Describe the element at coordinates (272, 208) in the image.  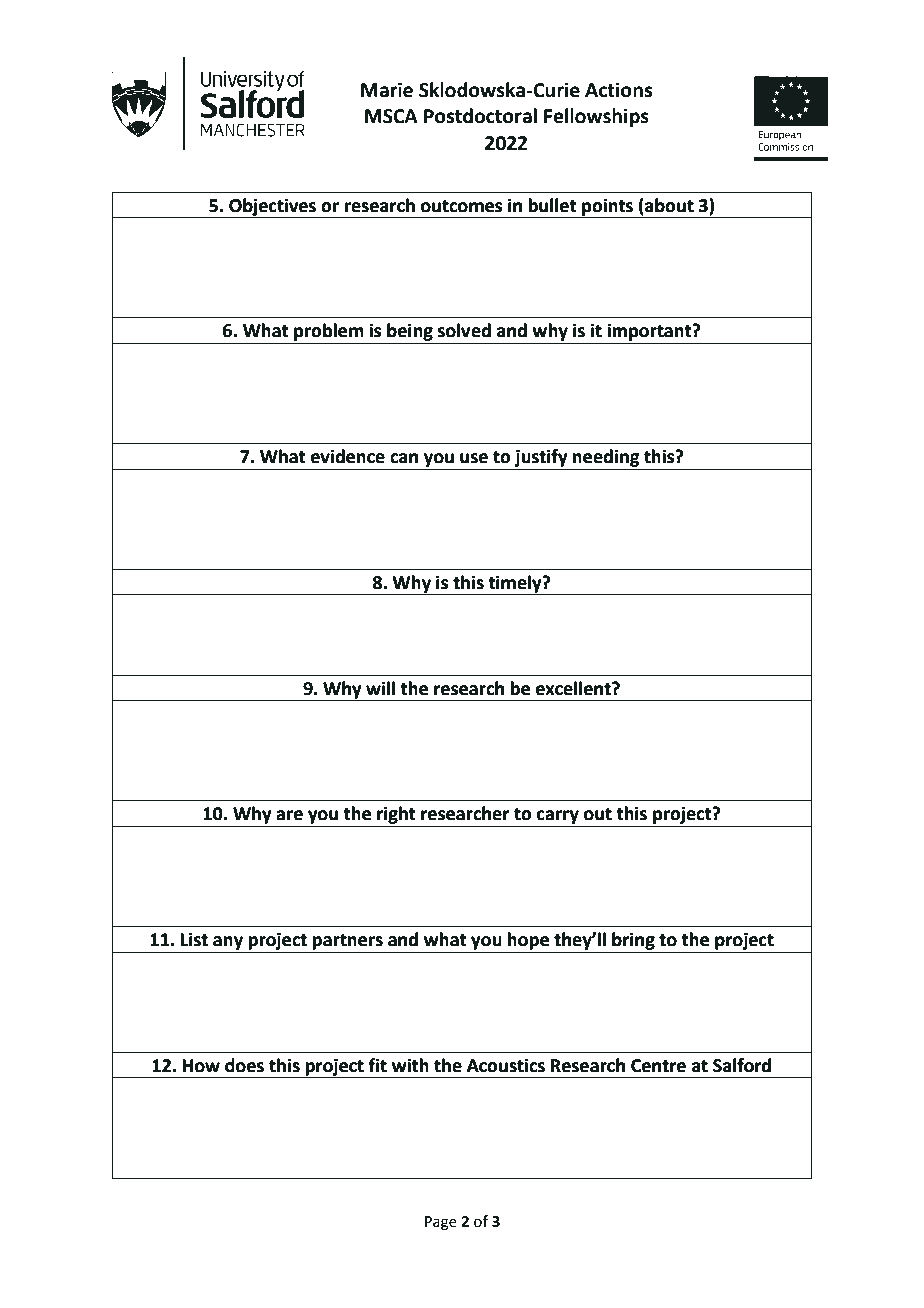
I see `Objectives` at that location.
